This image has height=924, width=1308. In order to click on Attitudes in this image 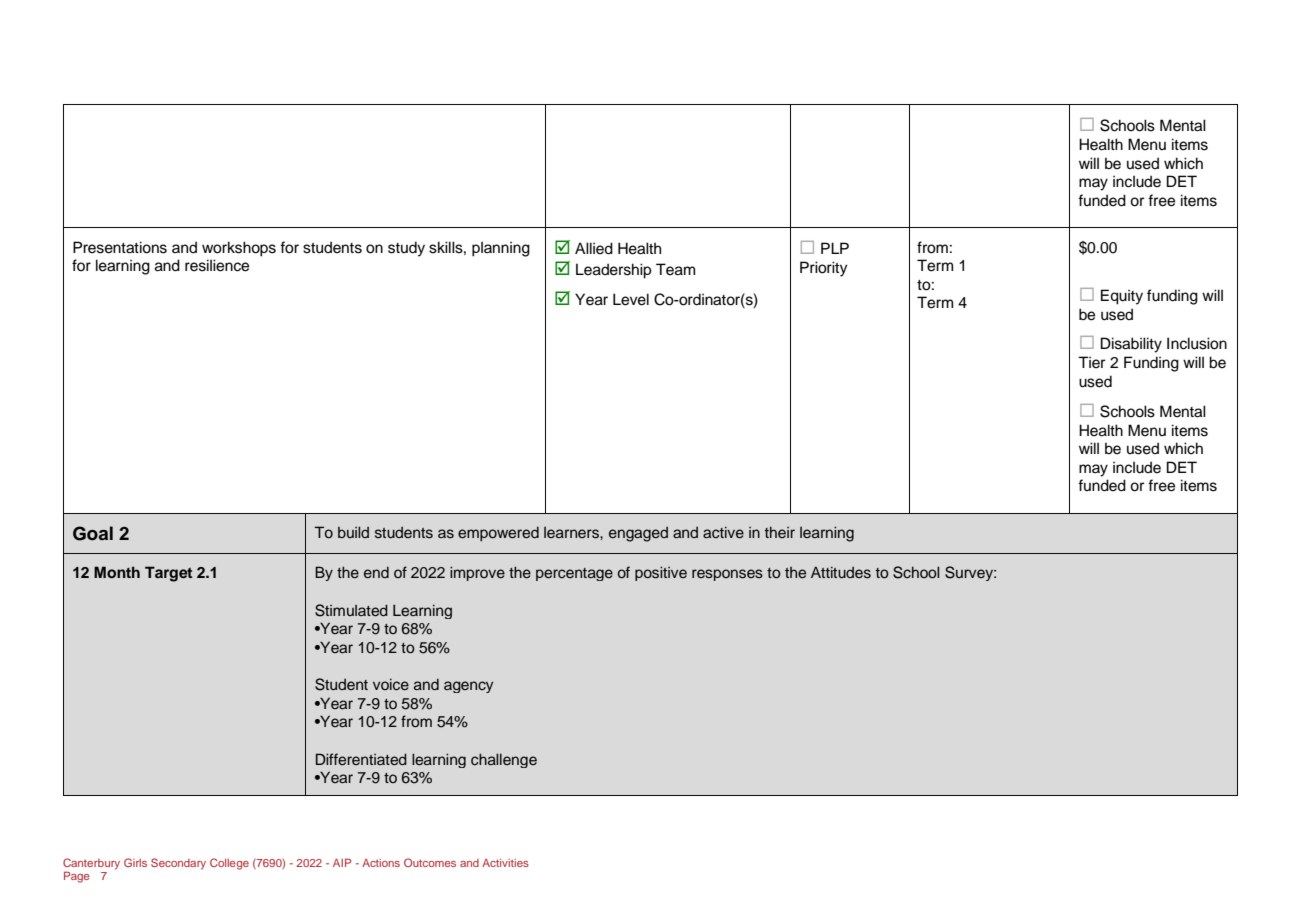, I will do `click(841, 572)`.
